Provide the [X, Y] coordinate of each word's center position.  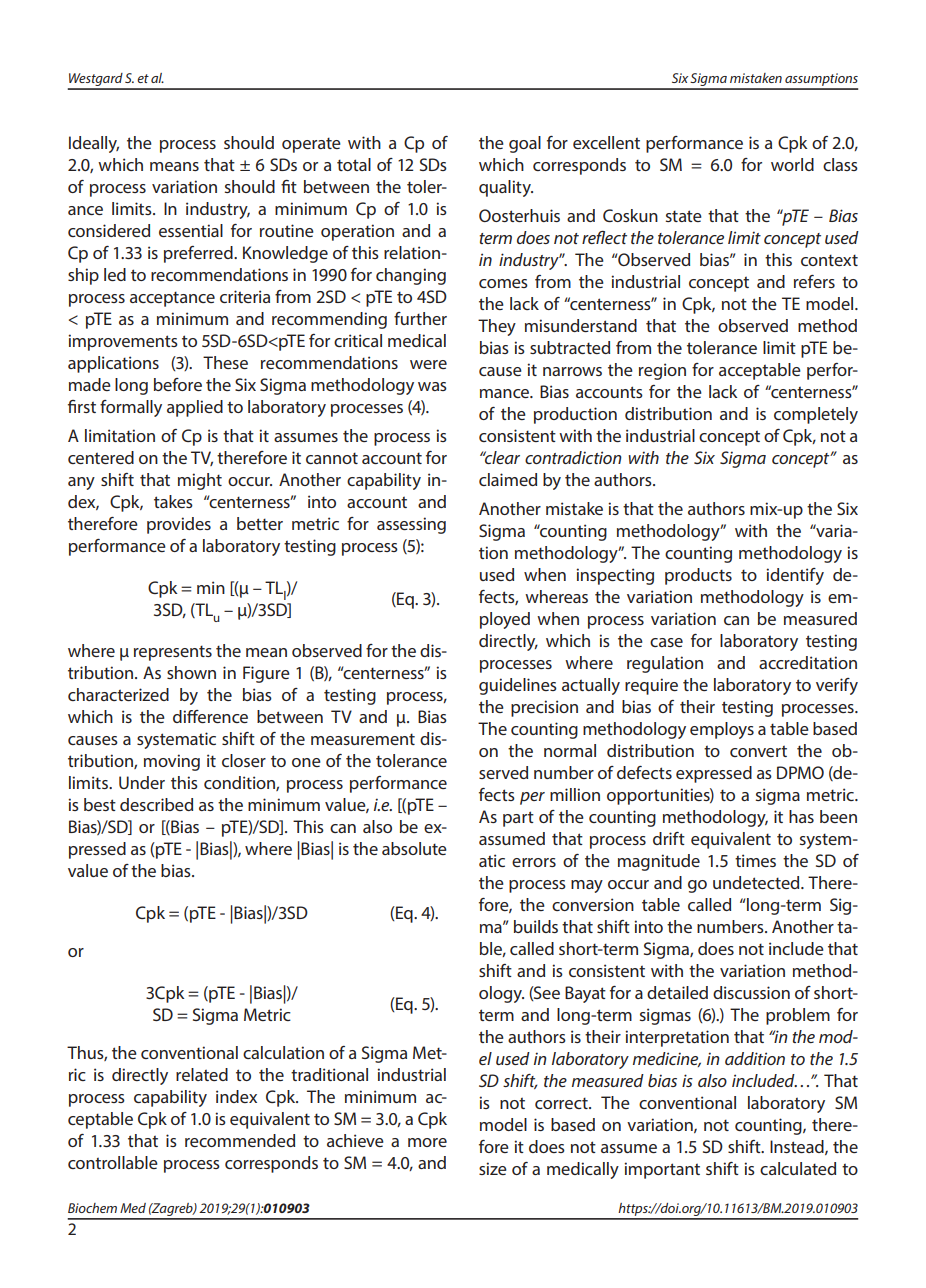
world [792, 164]
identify [795, 576]
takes [173, 501]
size [493, 1168]
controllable [113, 1162]
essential [191, 230]
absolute [414, 848]
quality [506, 188]
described [156, 804]
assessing [411, 525]
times [755, 860]
